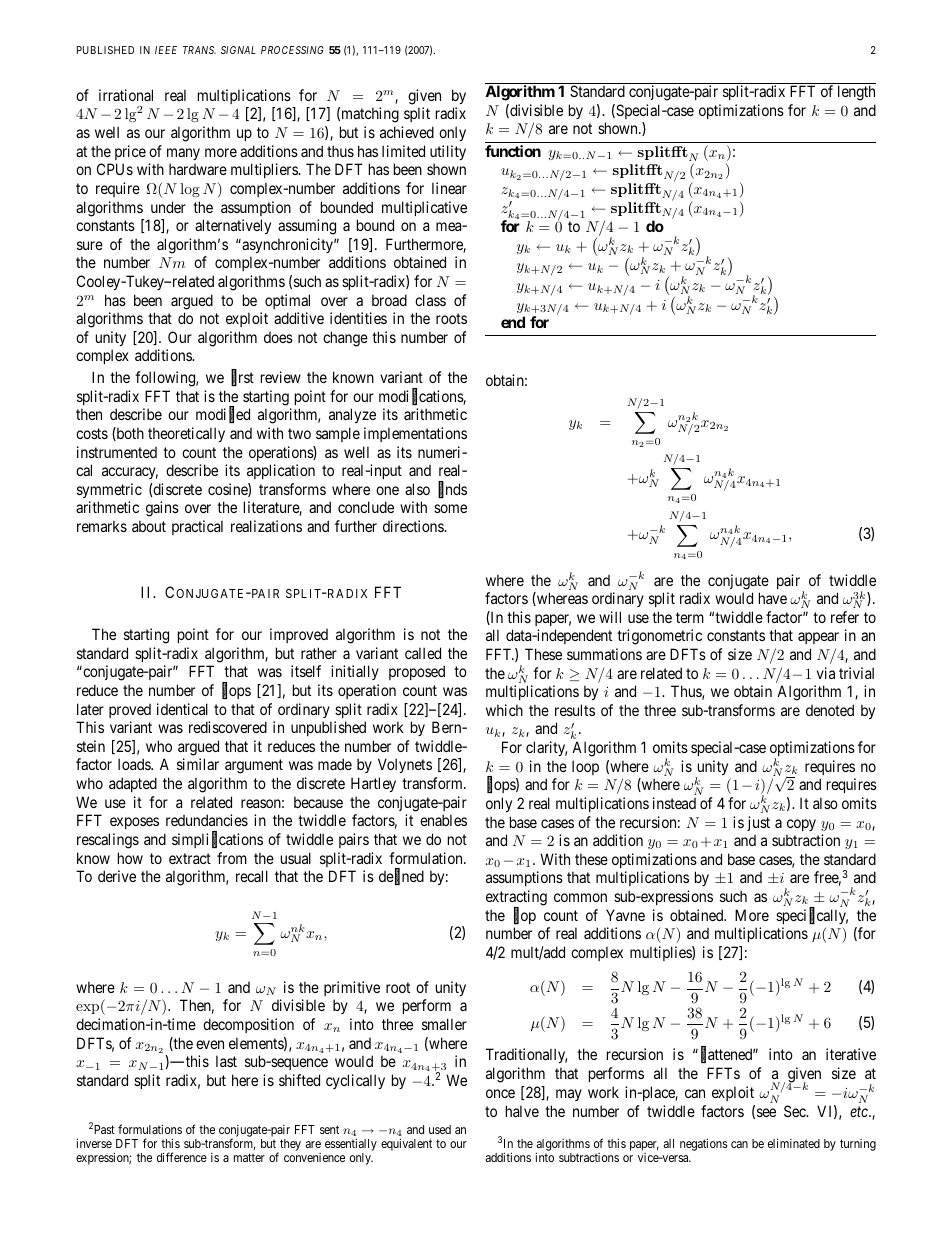 The image size is (952, 1233). What do you see at coordinates (166, 50) in the document?
I see `IEEE` at bounding box center [166, 50].
